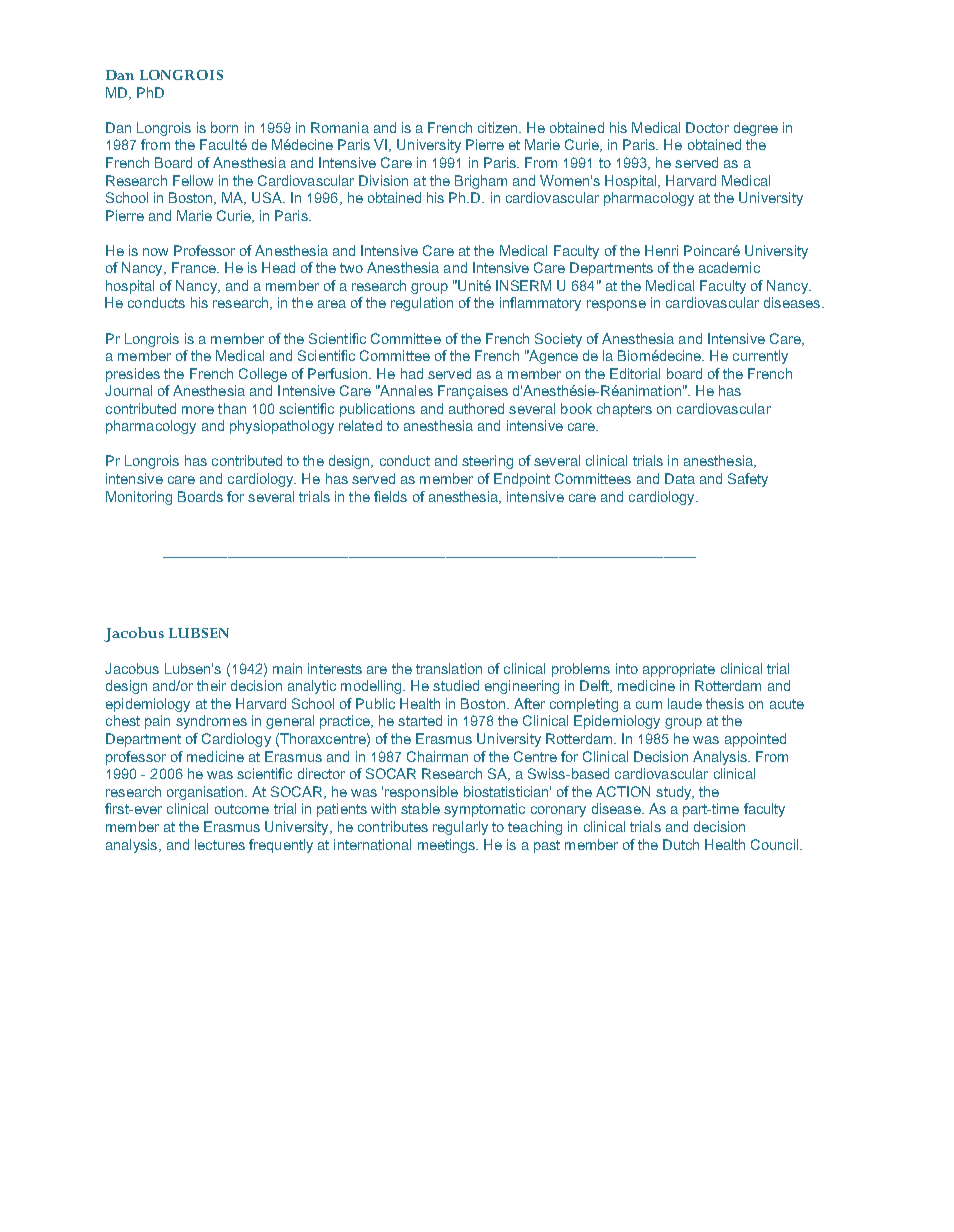 The height and width of the screenshot is (1232, 954). What do you see at coordinates (412, 373) in the screenshot?
I see `had` at bounding box center [412, 373].
